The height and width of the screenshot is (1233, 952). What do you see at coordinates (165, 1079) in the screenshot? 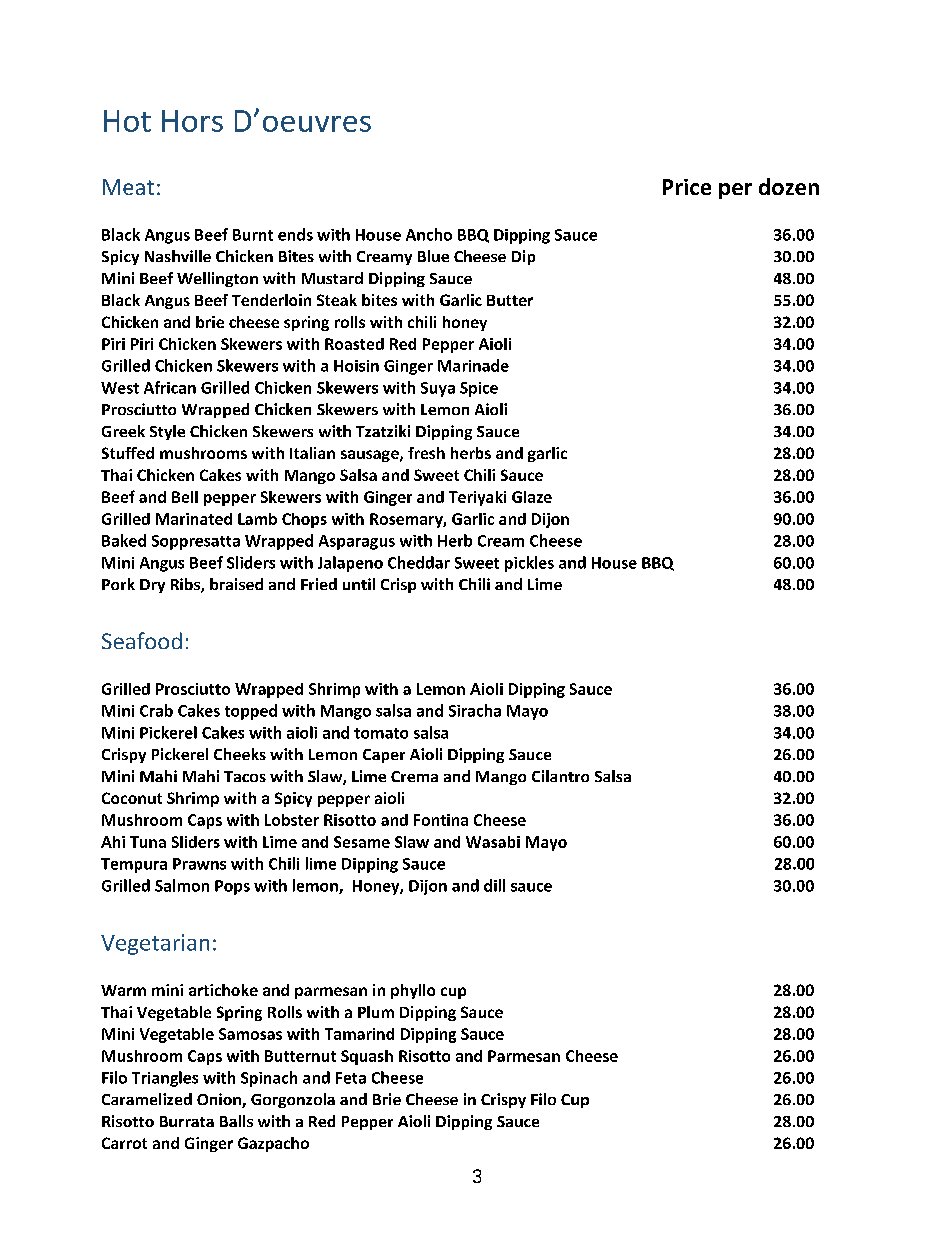
I see `Triangles` at bounding box center [165, 1079].
